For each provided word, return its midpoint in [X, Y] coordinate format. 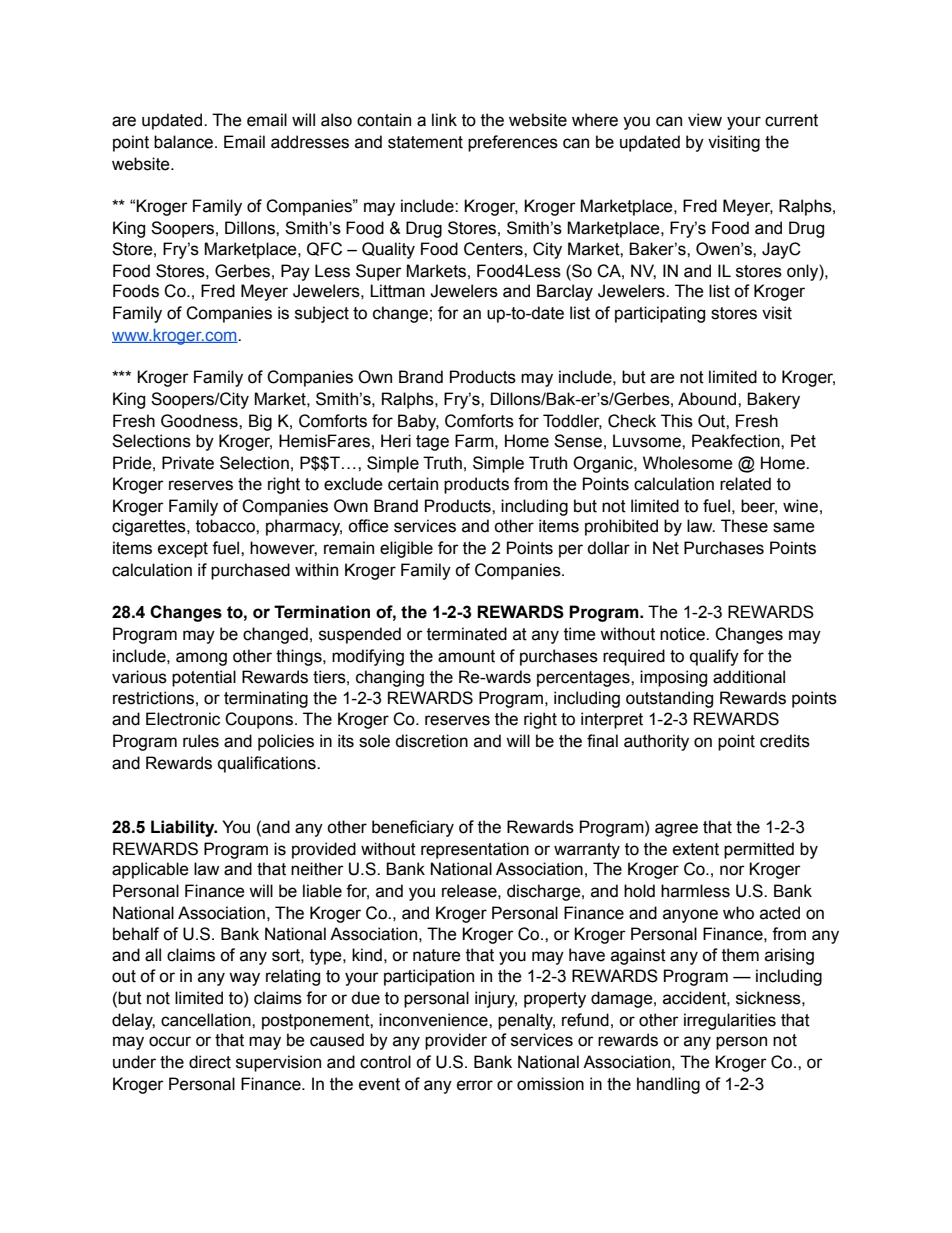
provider [456, 1041]
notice [683, 634]
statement [425, 142]
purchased [250, 571]
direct [210, 1062]
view [705, 120]
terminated [467, 634]
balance [185, 142]
